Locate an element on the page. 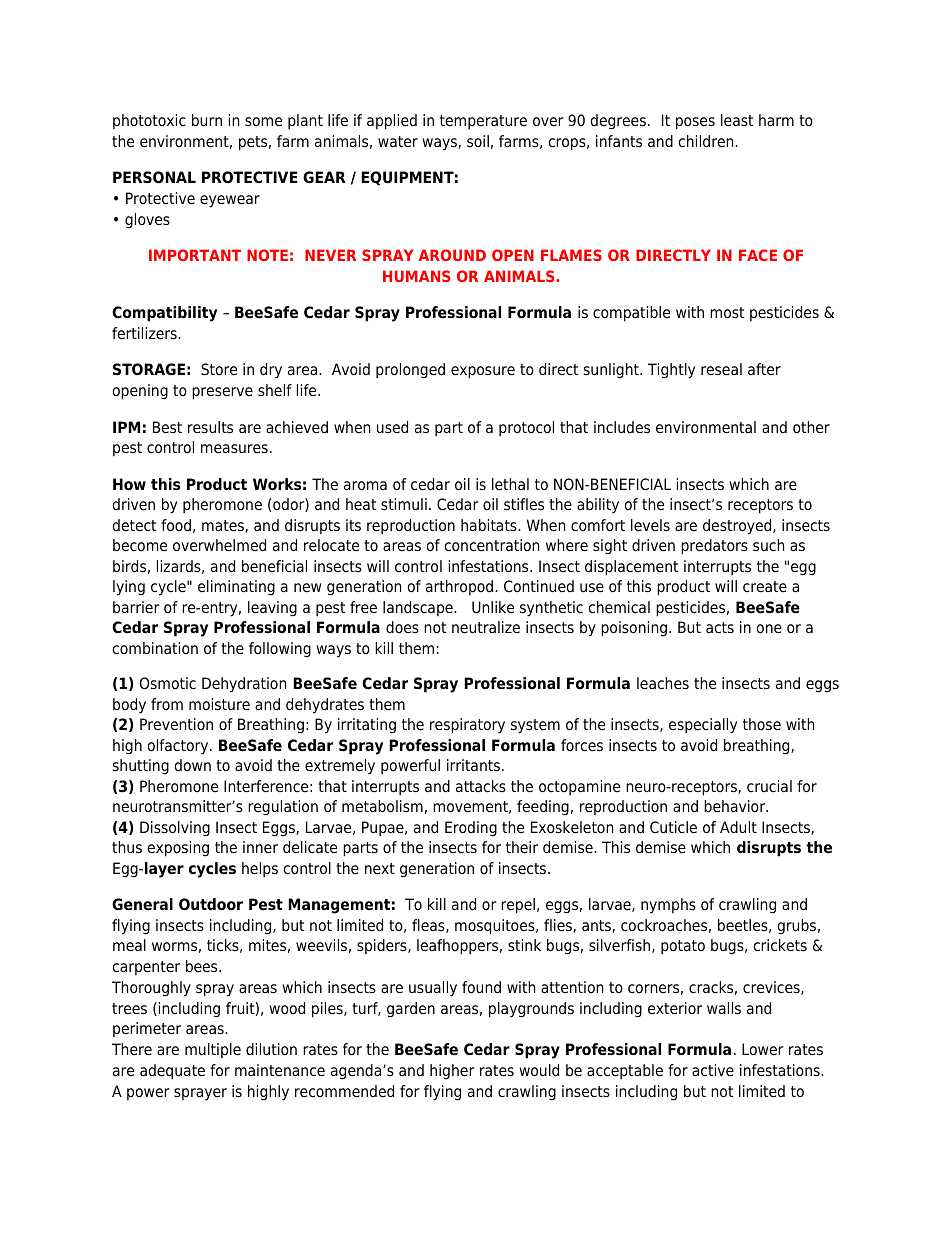 Image resolution: width=952 pixels, height=1233 pixels. burn is located at coordinates (207, 120).
